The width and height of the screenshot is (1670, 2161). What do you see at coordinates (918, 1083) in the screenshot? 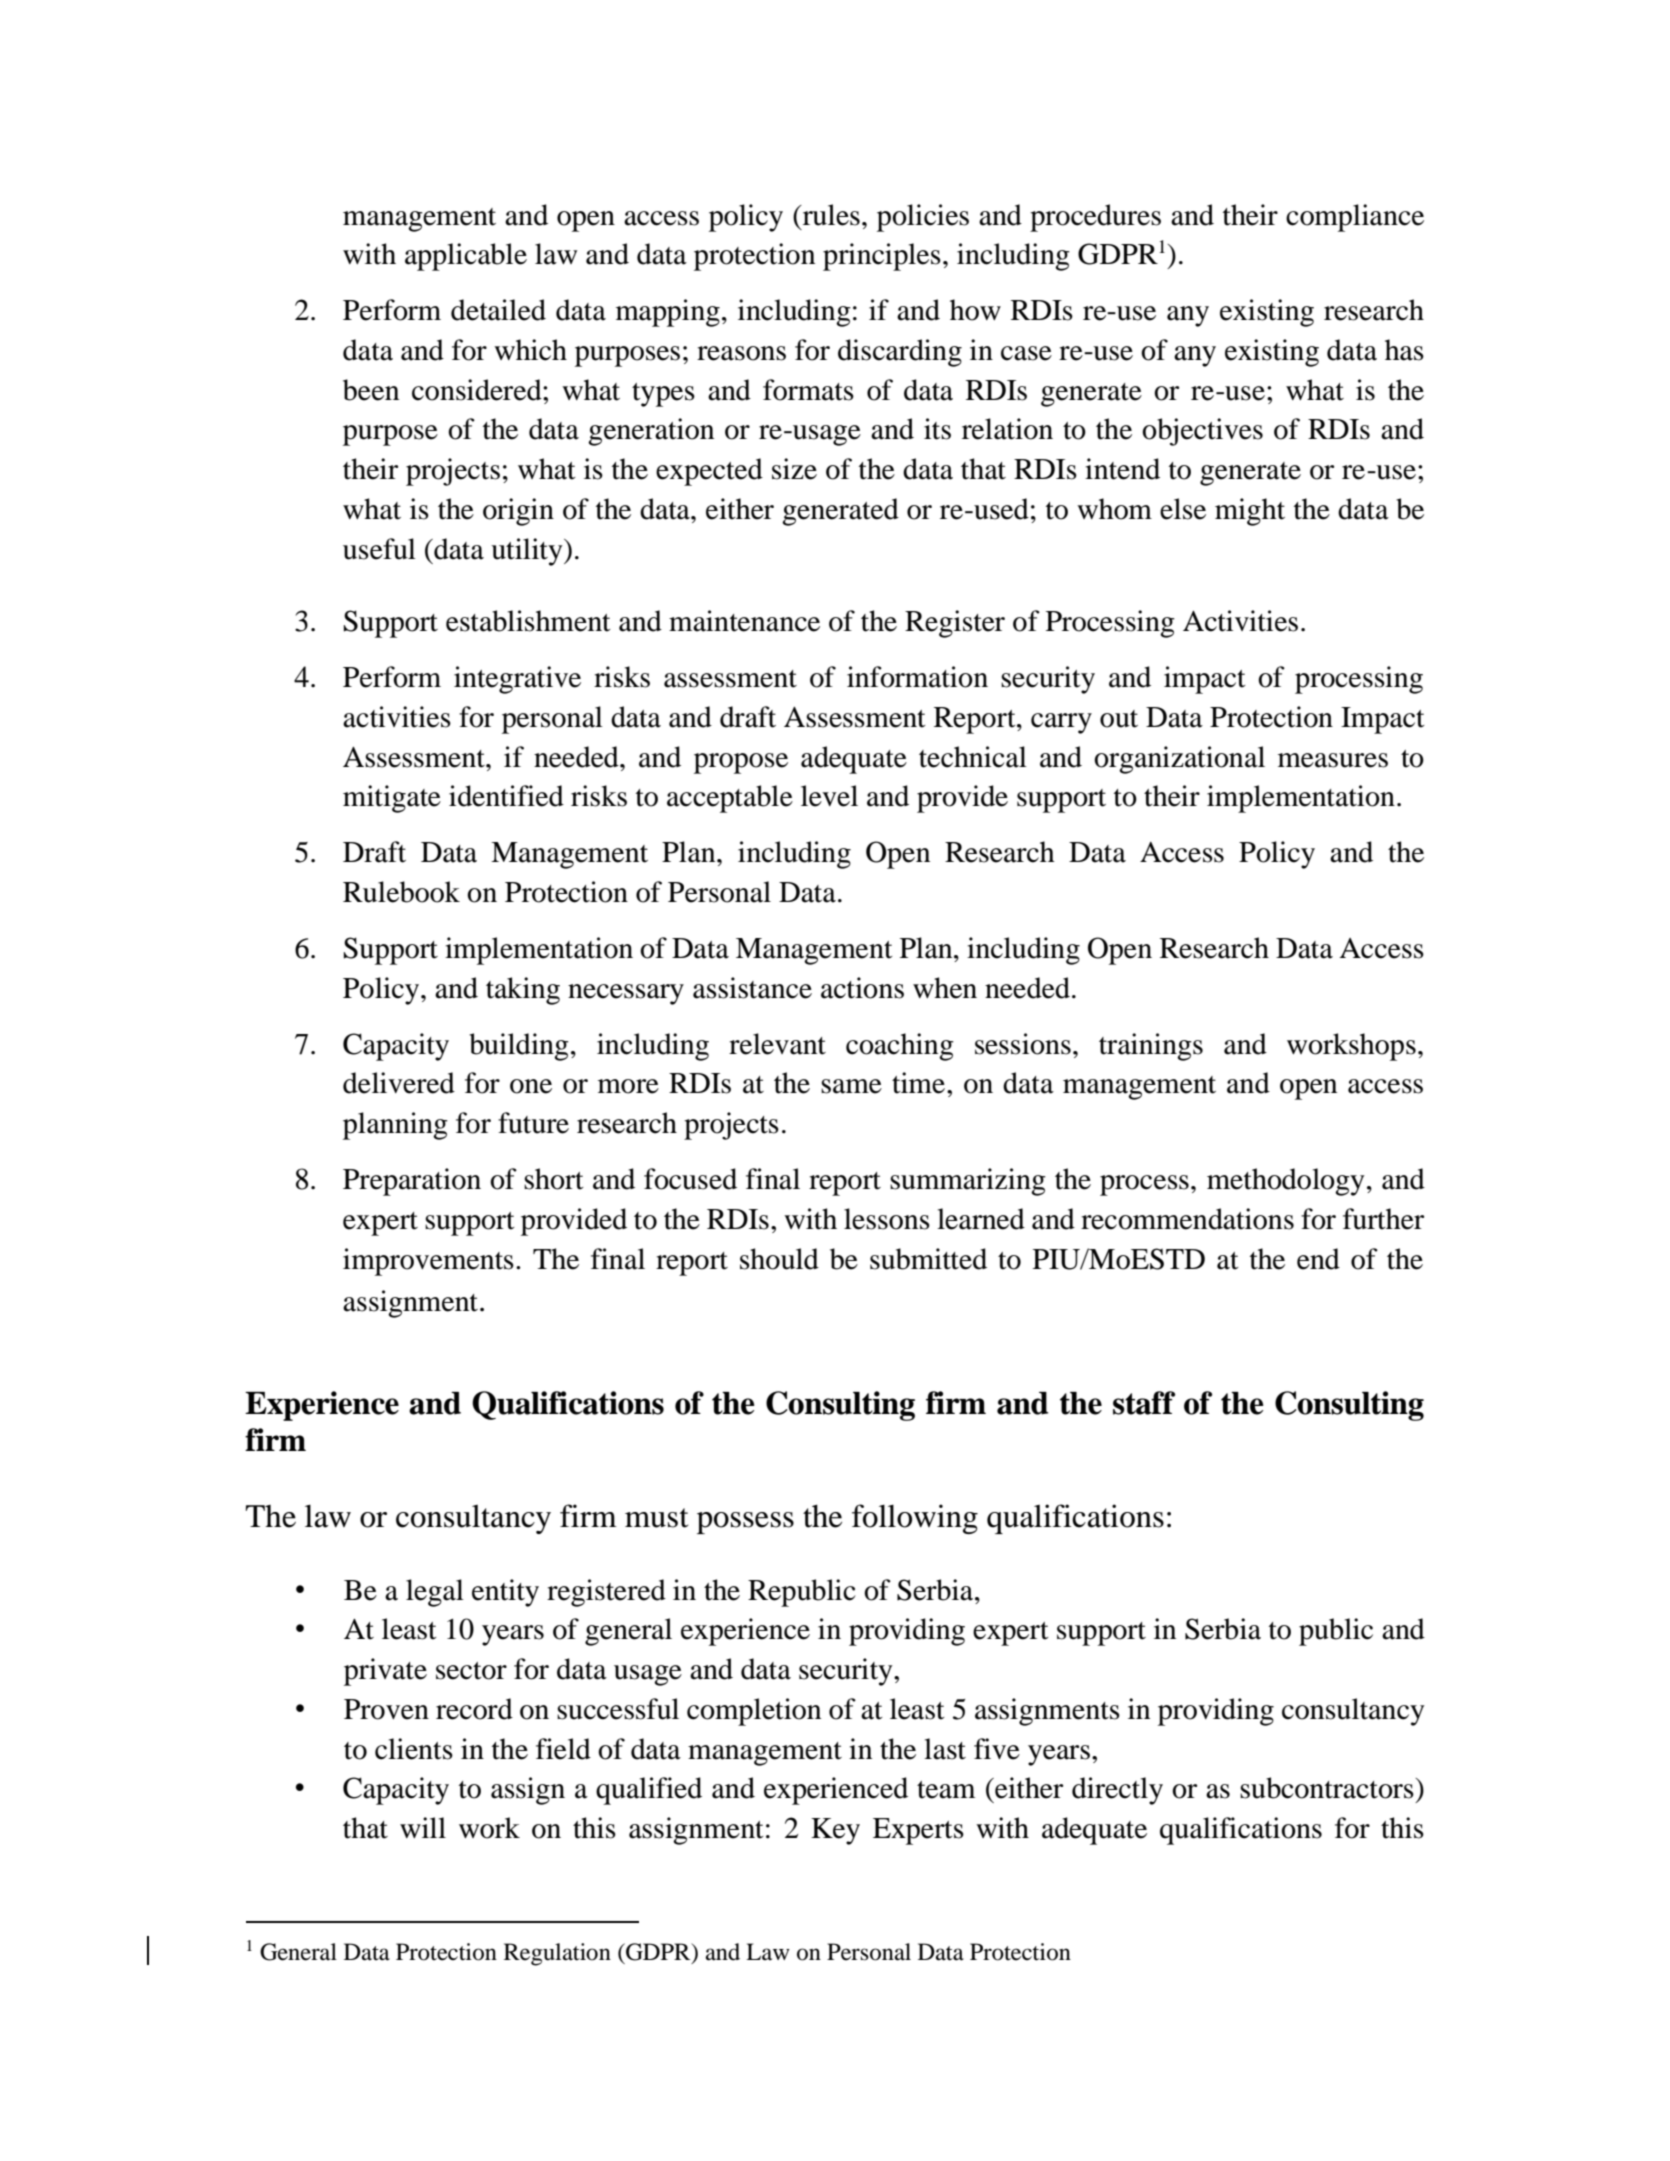
I see `time` at bounding box center [918, 1083].
